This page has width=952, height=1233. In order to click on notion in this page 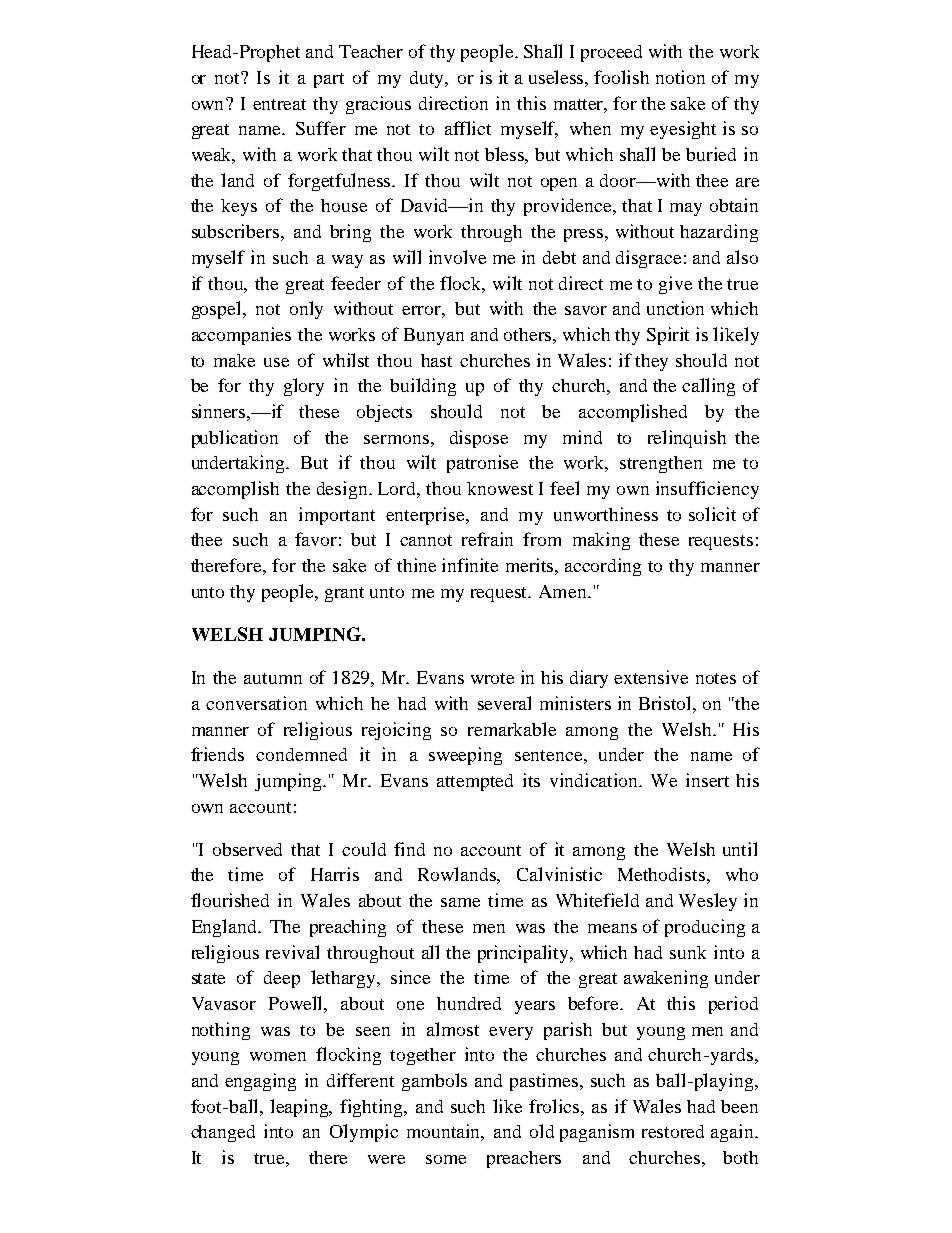, I will do `click(680, 77)`.
